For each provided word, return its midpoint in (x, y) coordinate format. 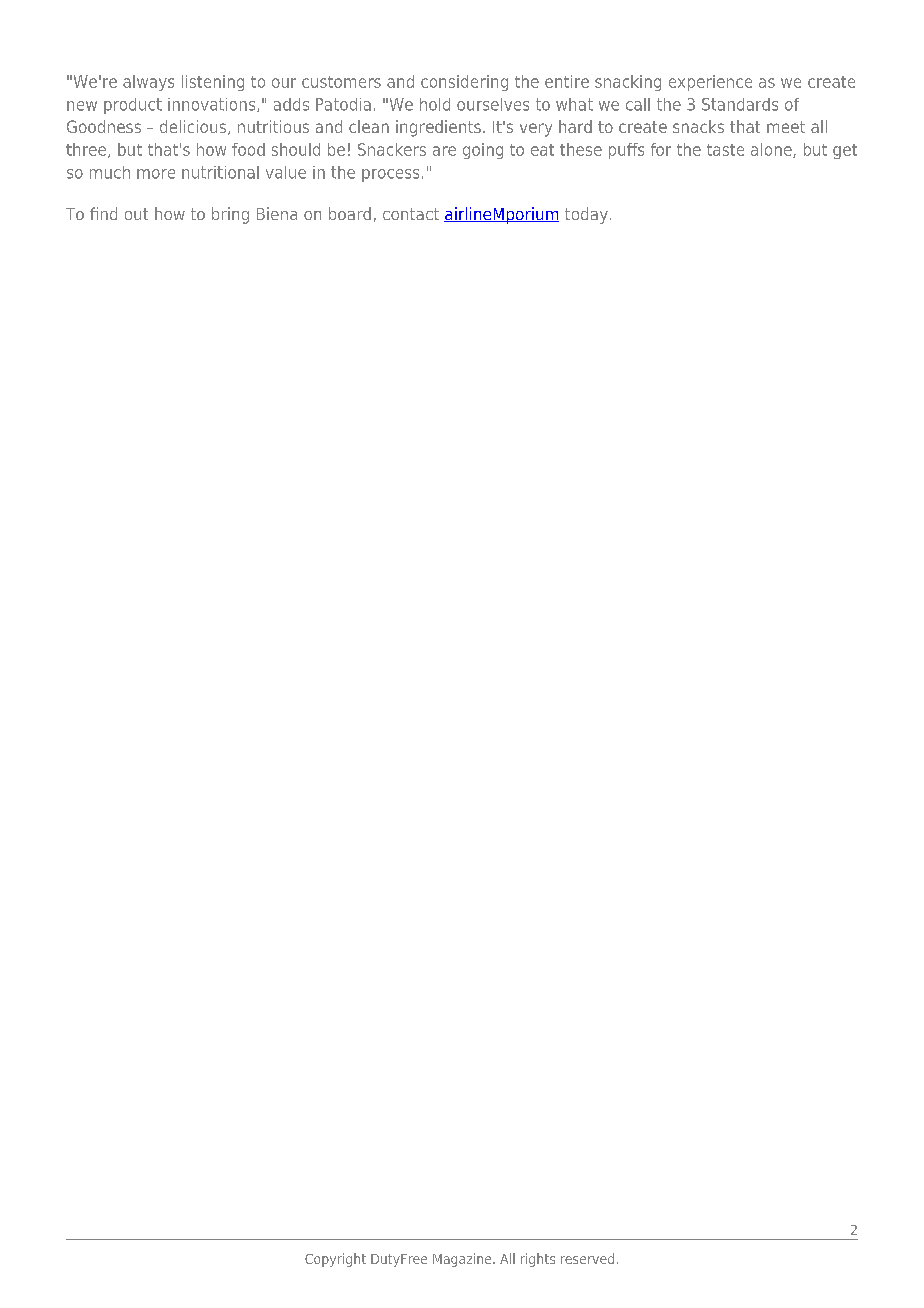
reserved (587, 1258)
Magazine (463, 1260)
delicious (193, 126)
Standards (740, 104)
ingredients (438, 128)
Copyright (335, 1260)
